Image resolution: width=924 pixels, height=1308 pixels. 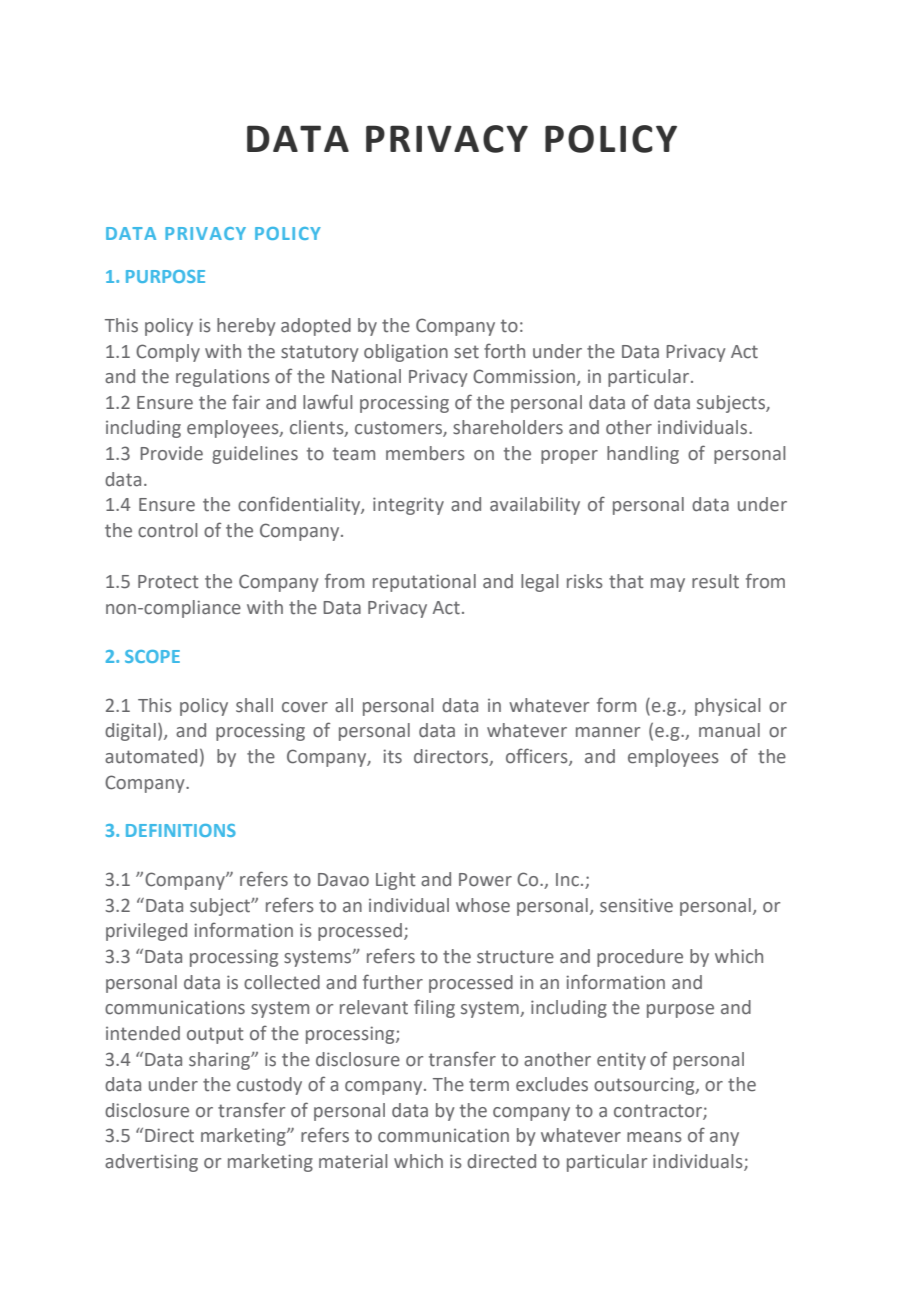 What do you see at coordinates (424, 583) in the screenshot?
I see `reputational` at bounding box center [424, 583].
